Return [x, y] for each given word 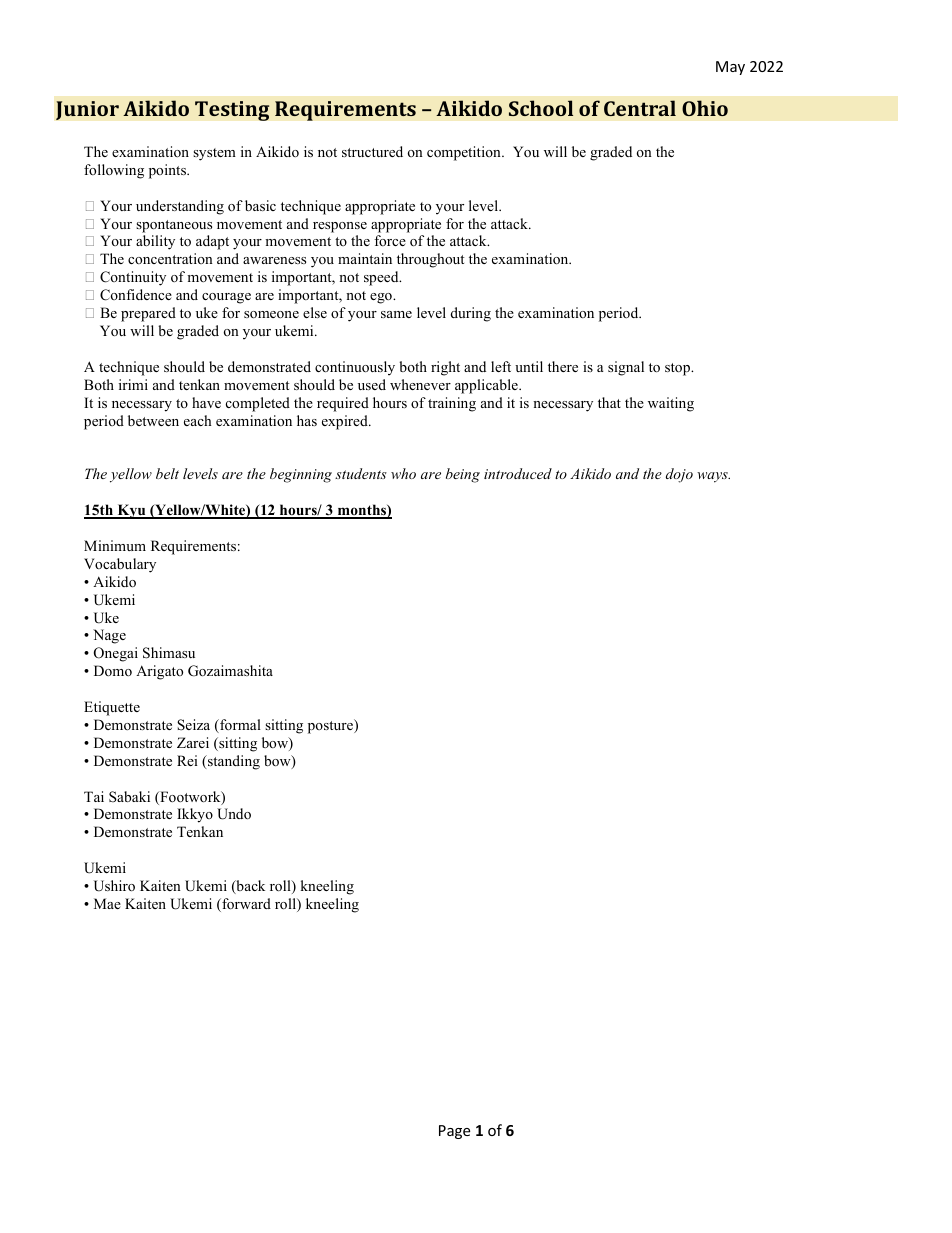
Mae [107, 903]
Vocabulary [120, 565]
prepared [148, 314]
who [403, 473]
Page [454, 1132]
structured [372, 151]
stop [678, 369]
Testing [232, 111]
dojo [679, 475]
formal [239, 726]
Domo [113, 670]
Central [640, 108]
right [445, 368]
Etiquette [112, 708]
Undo [234, 814]
